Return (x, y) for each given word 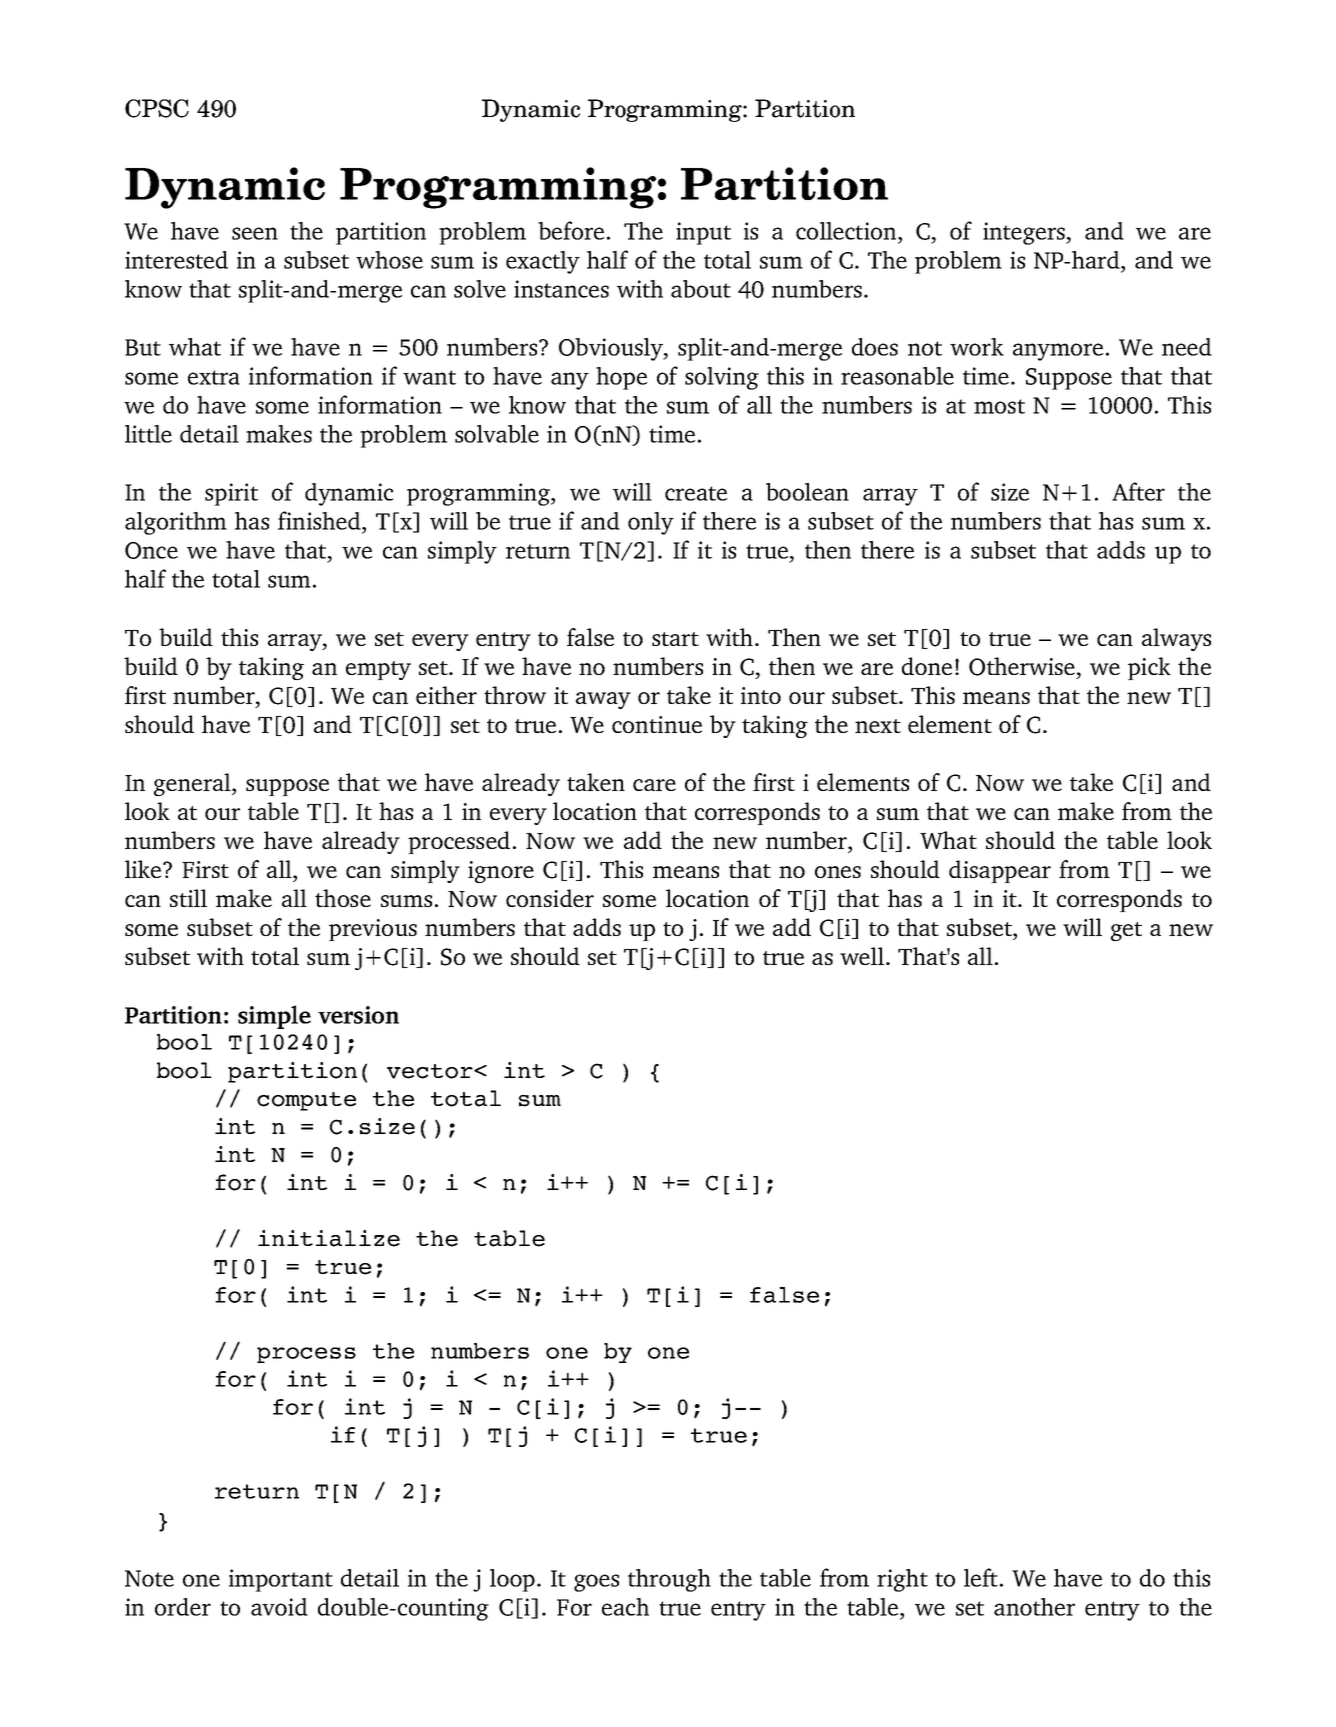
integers (1025, 233)
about (701, 289)
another (1034, 1607)
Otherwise (1022, 666)
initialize (329, 1238)
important (281, 1580)
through (669, 1580)
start (675, 639)
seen (255, 233)
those (343, 898)
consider (550, 898)
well (862, 956)
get (1126, 931)
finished (320, 520)
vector (431, 1071)
